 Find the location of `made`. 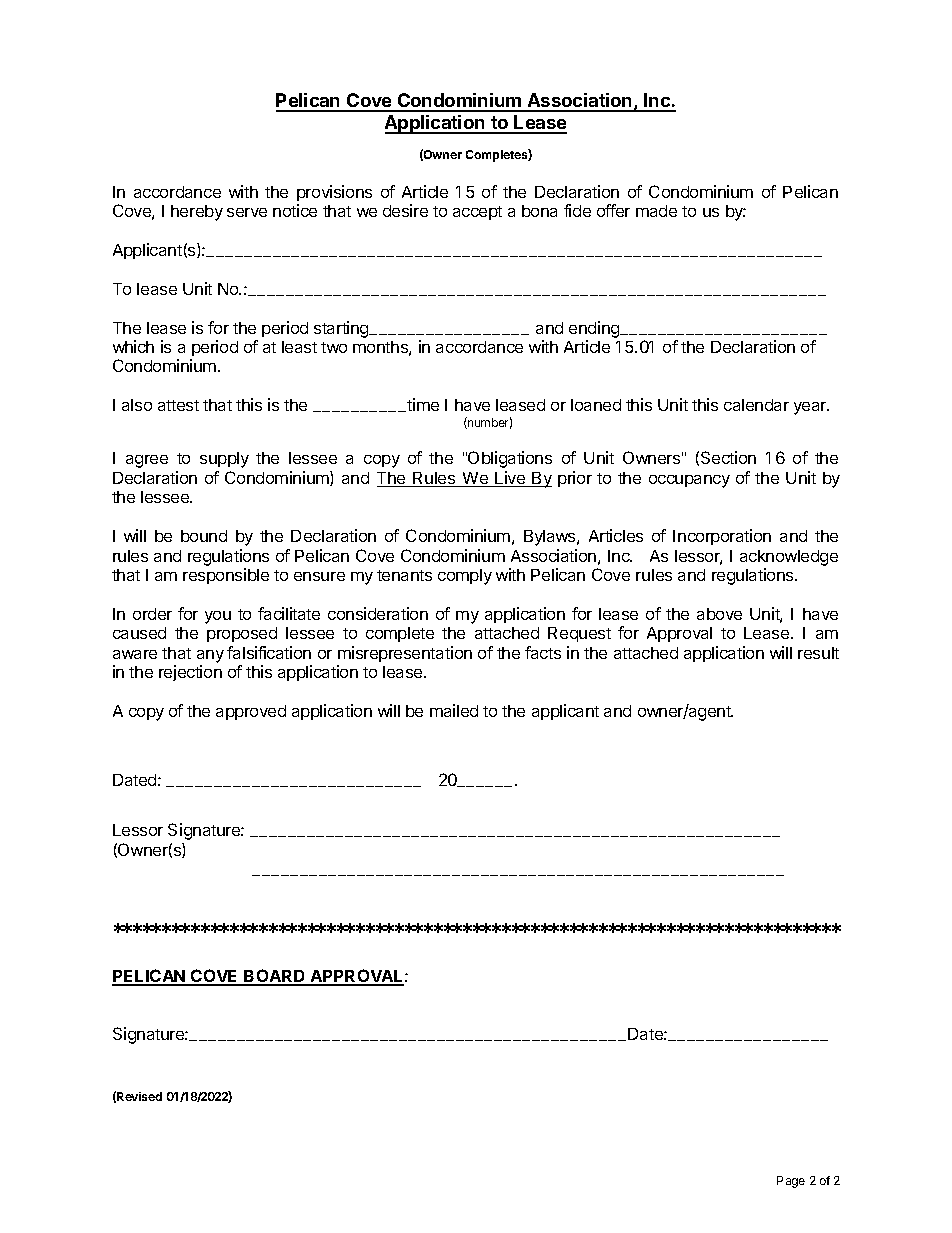

made is located at coordinates (656, 211).
